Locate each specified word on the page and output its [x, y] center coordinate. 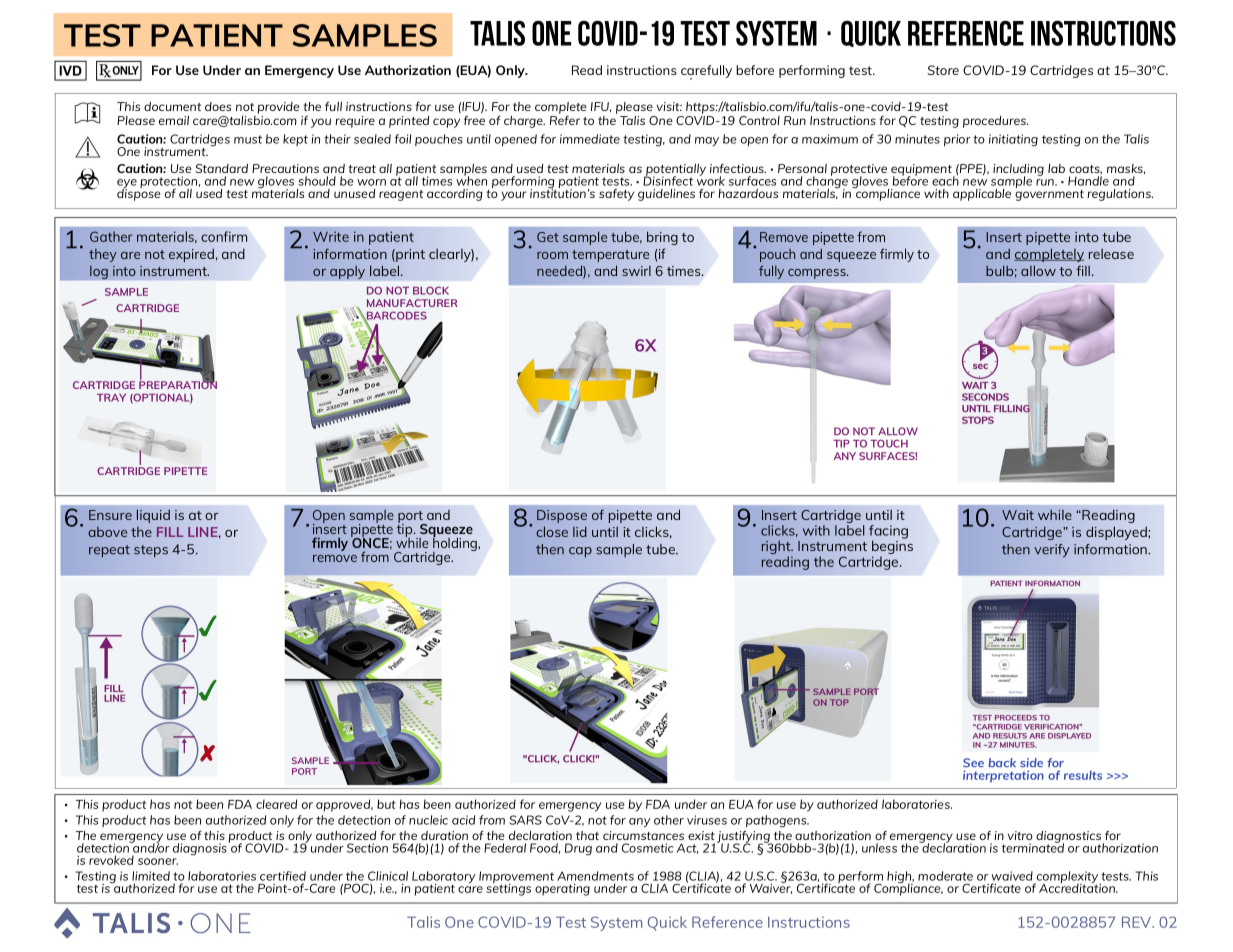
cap [580, 552]
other [669, 820]
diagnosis [200, 849]
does [218, 106]
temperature [610, 256]
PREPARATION [178, 384]
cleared [276, 804]
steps [151, 551]
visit [669, 106]
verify [1052, 551]
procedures [995, 122]
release [1111, 254]
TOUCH [889, 443]
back [1002, 762]
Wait [1018, 515]
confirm [224, 236]
